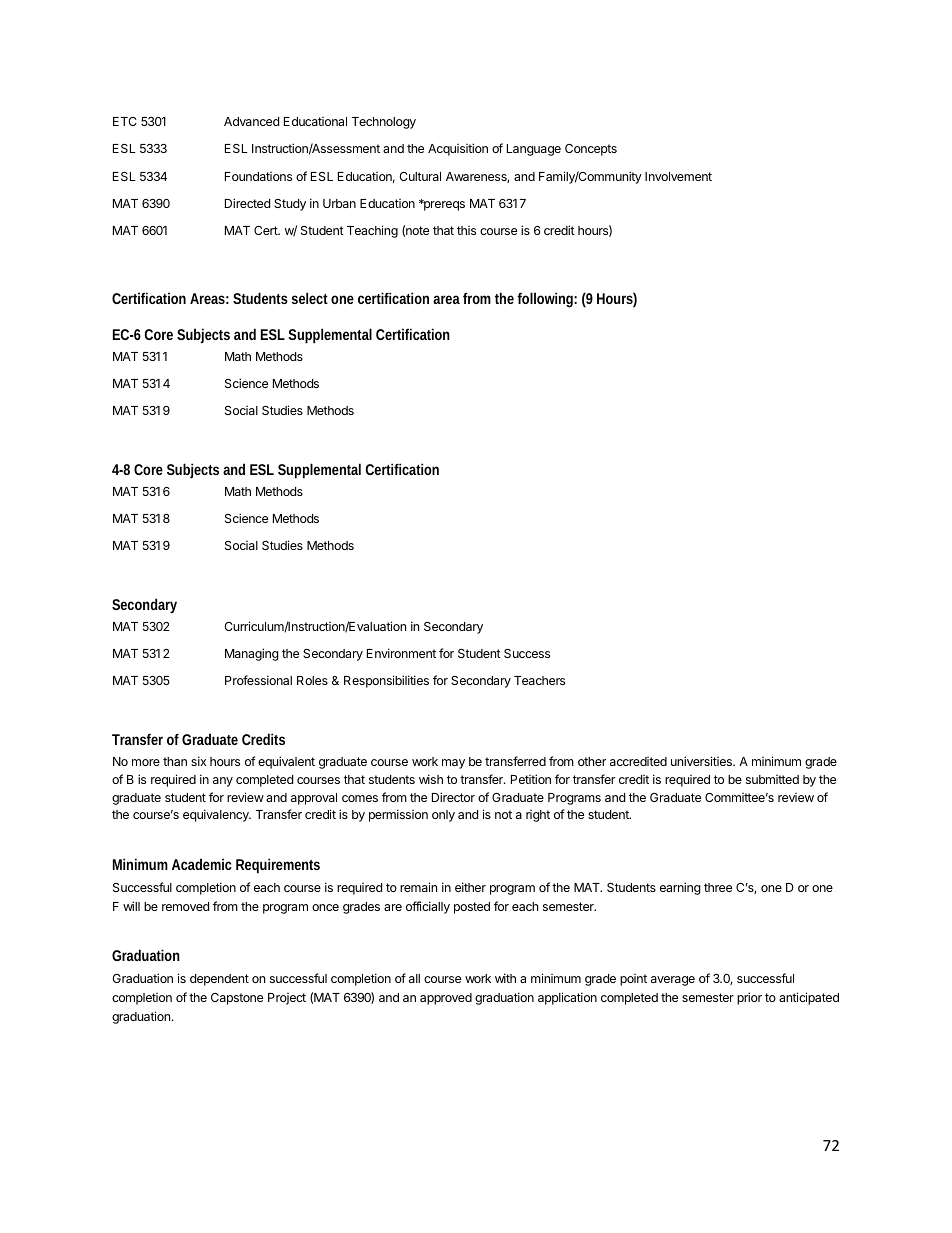 This page has width=952, height=1233. Describe the element at coordinates (534, 150) in the page. I see `Language` at that location.
